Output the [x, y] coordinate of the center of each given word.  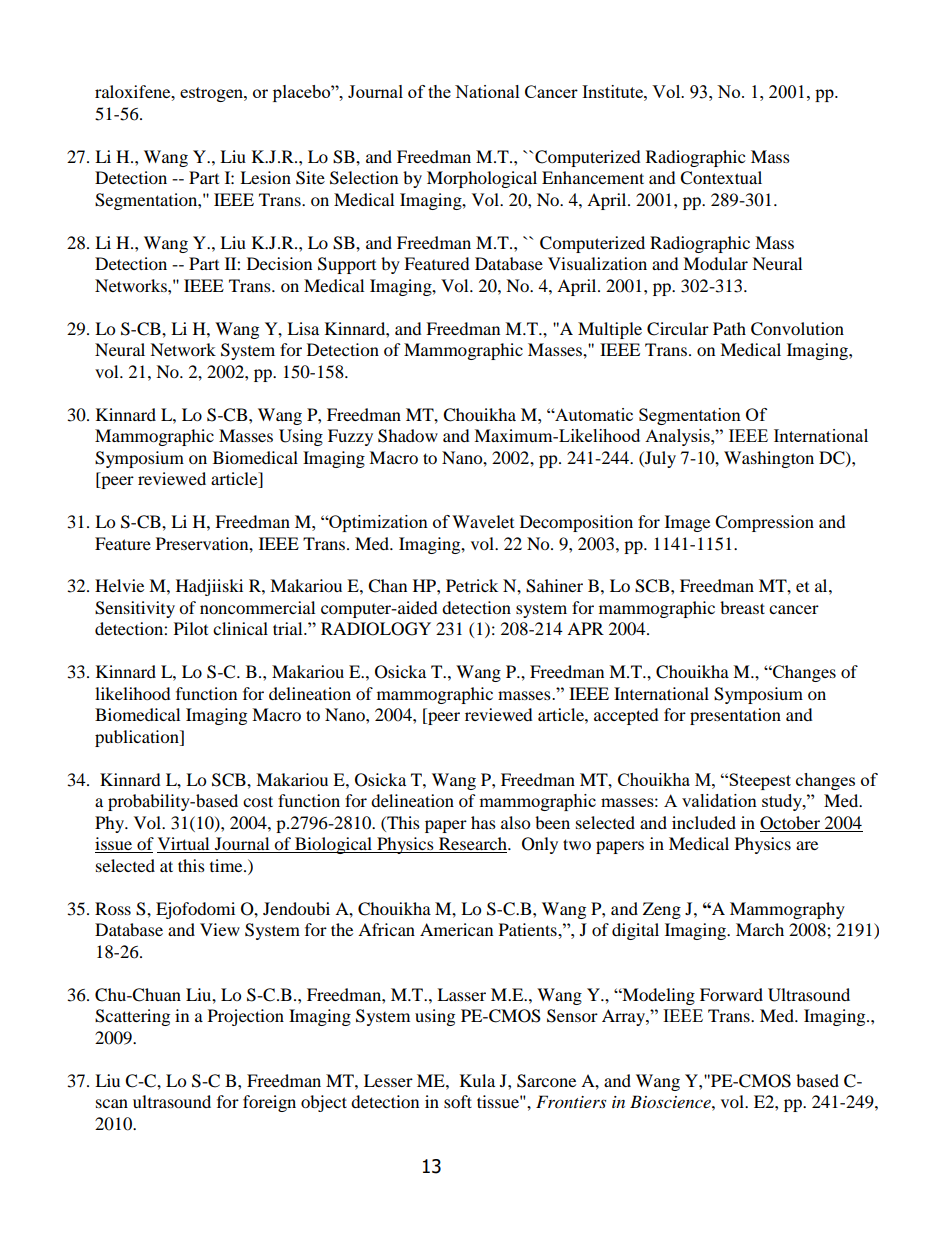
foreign [269, 1103]
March [760, 929]
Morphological [482, 179]
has [483, 822]
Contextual [721, 178]
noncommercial [257, 607]
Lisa [303, 328]
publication [138, 738]
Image [687, 523]
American [456, 929]
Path [729, 328]
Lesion [265, 177]
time [227, 865]
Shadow [408, 436]
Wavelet [483, 521]
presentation [735, 716]
